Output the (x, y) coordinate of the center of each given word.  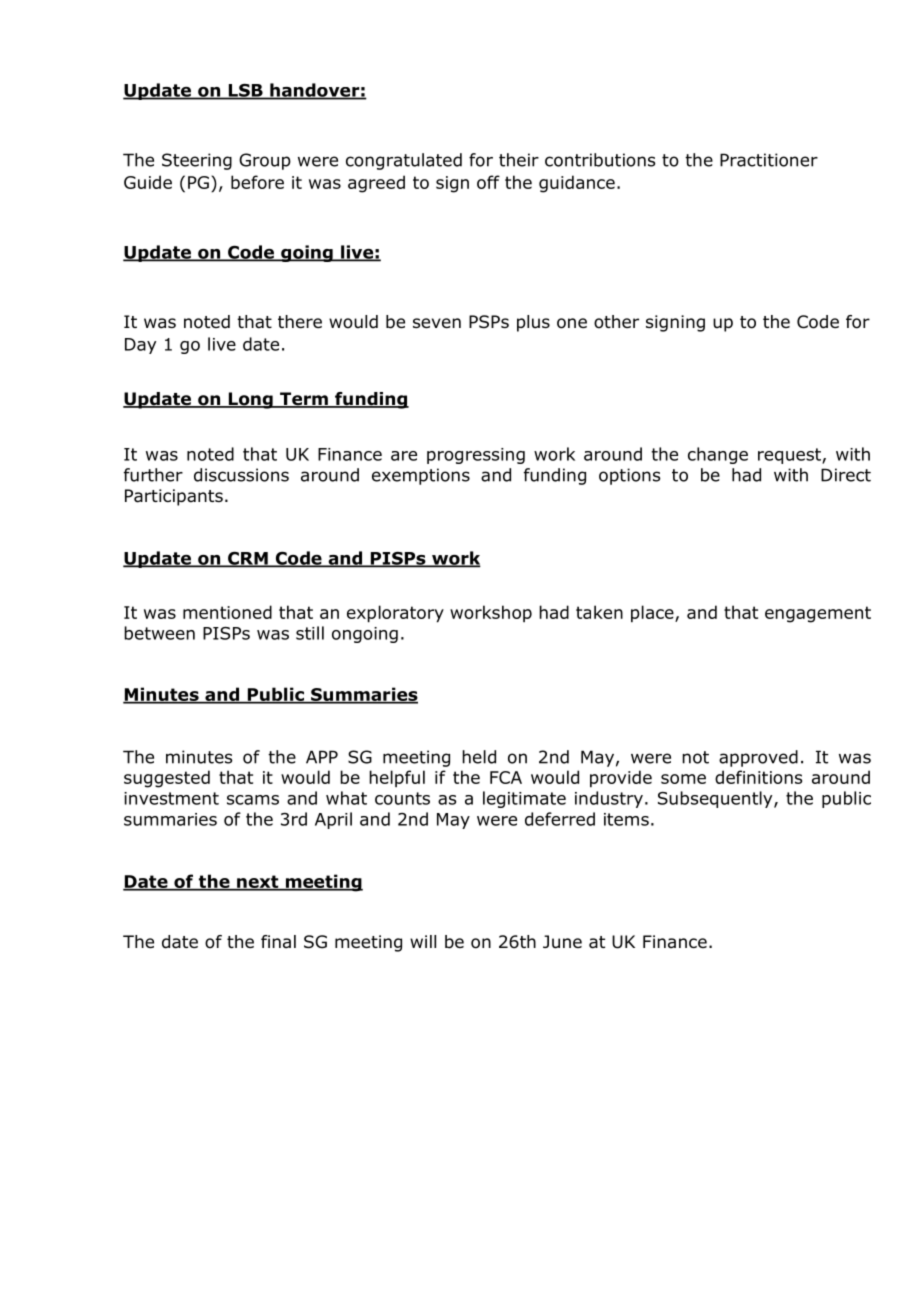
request (790, 456)
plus (533, 323)
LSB (245, 91)
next (258, 882)
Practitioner (769, 160)
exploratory (395, 614)
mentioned (227, 612)
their (519, 160)
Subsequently (716, 799)
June (562, 942)
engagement (818, 614)
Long (250, 400)
